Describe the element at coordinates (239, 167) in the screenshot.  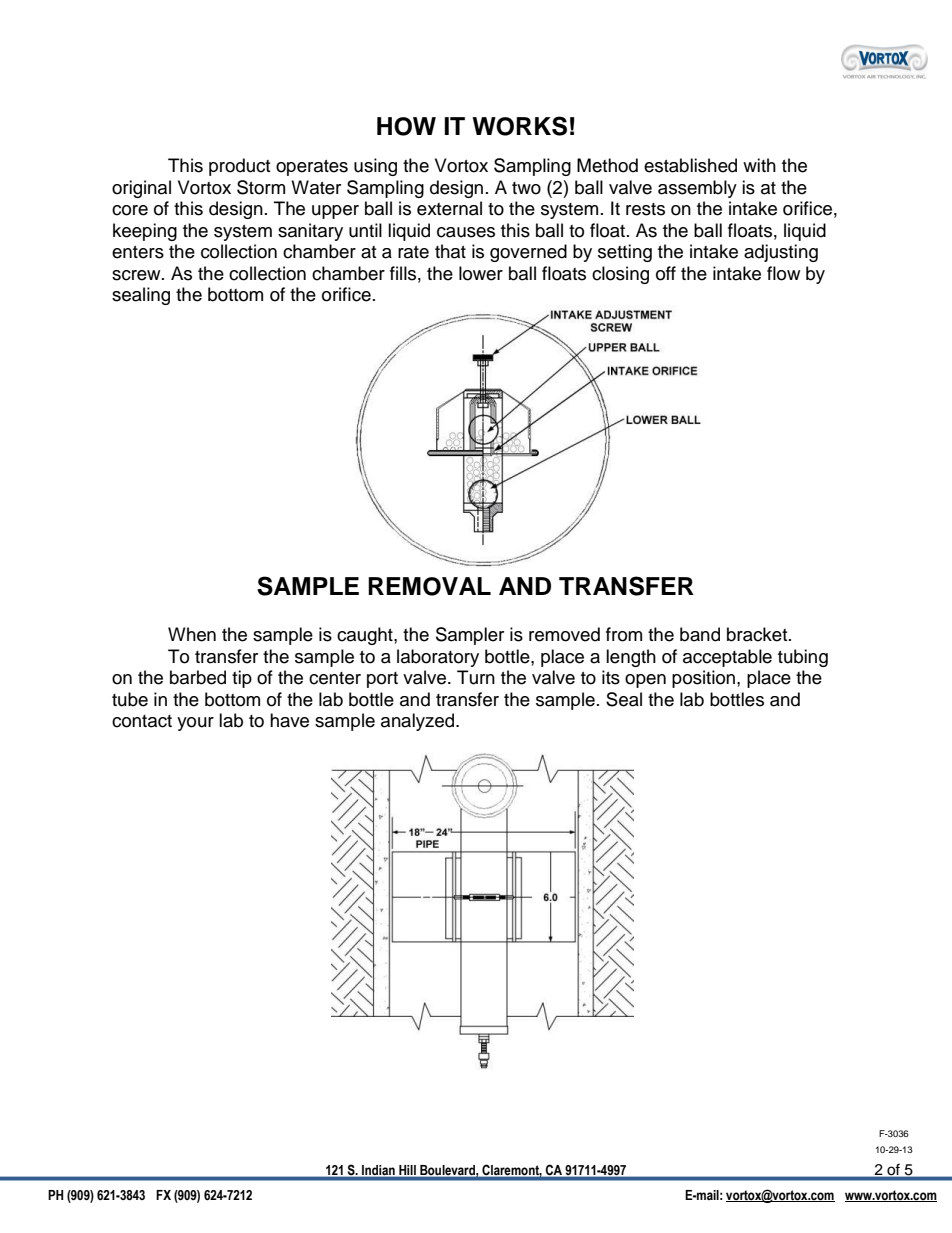
I see `product` at that location.
